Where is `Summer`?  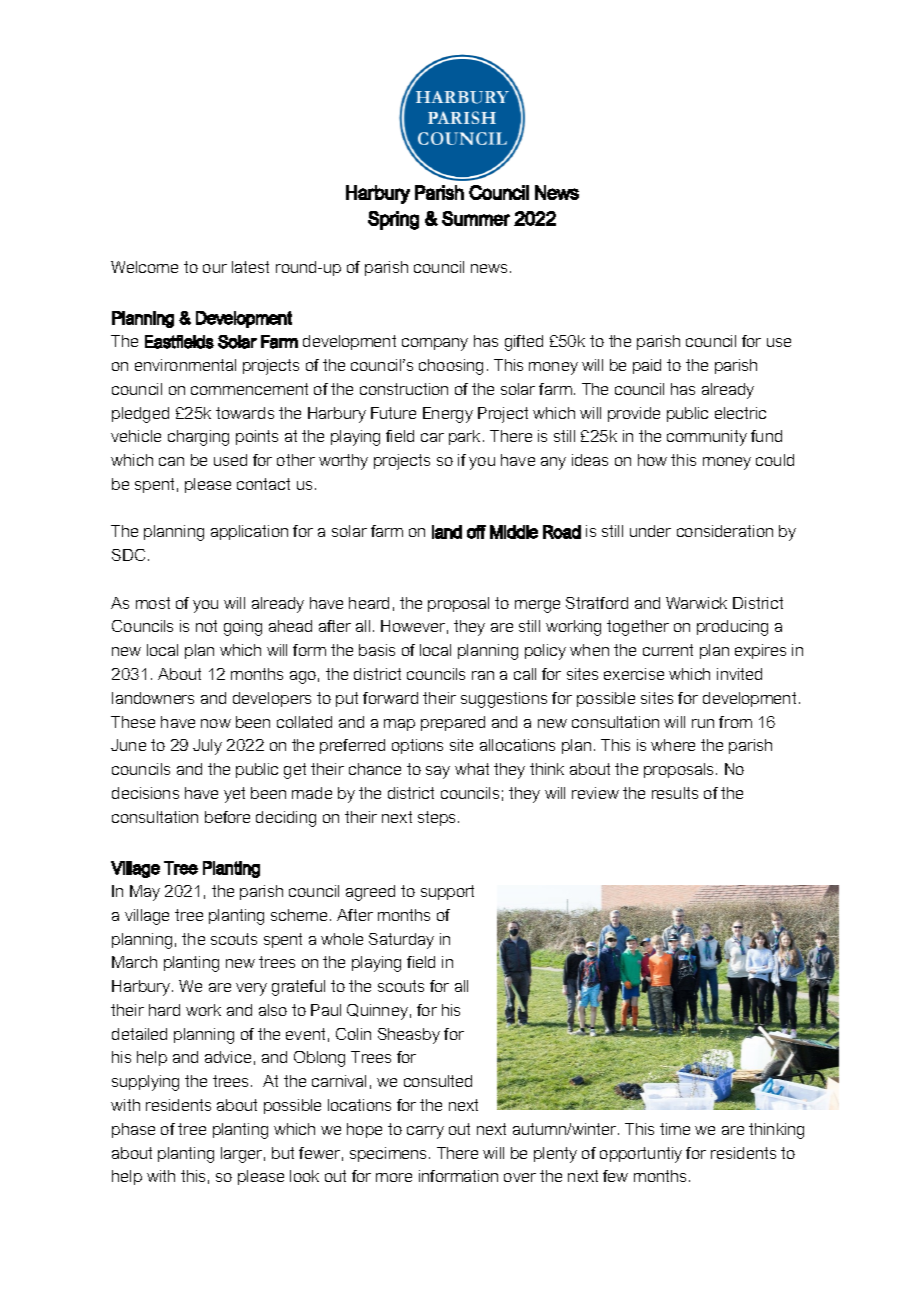
Summer is located at coordinates (476, 218).
